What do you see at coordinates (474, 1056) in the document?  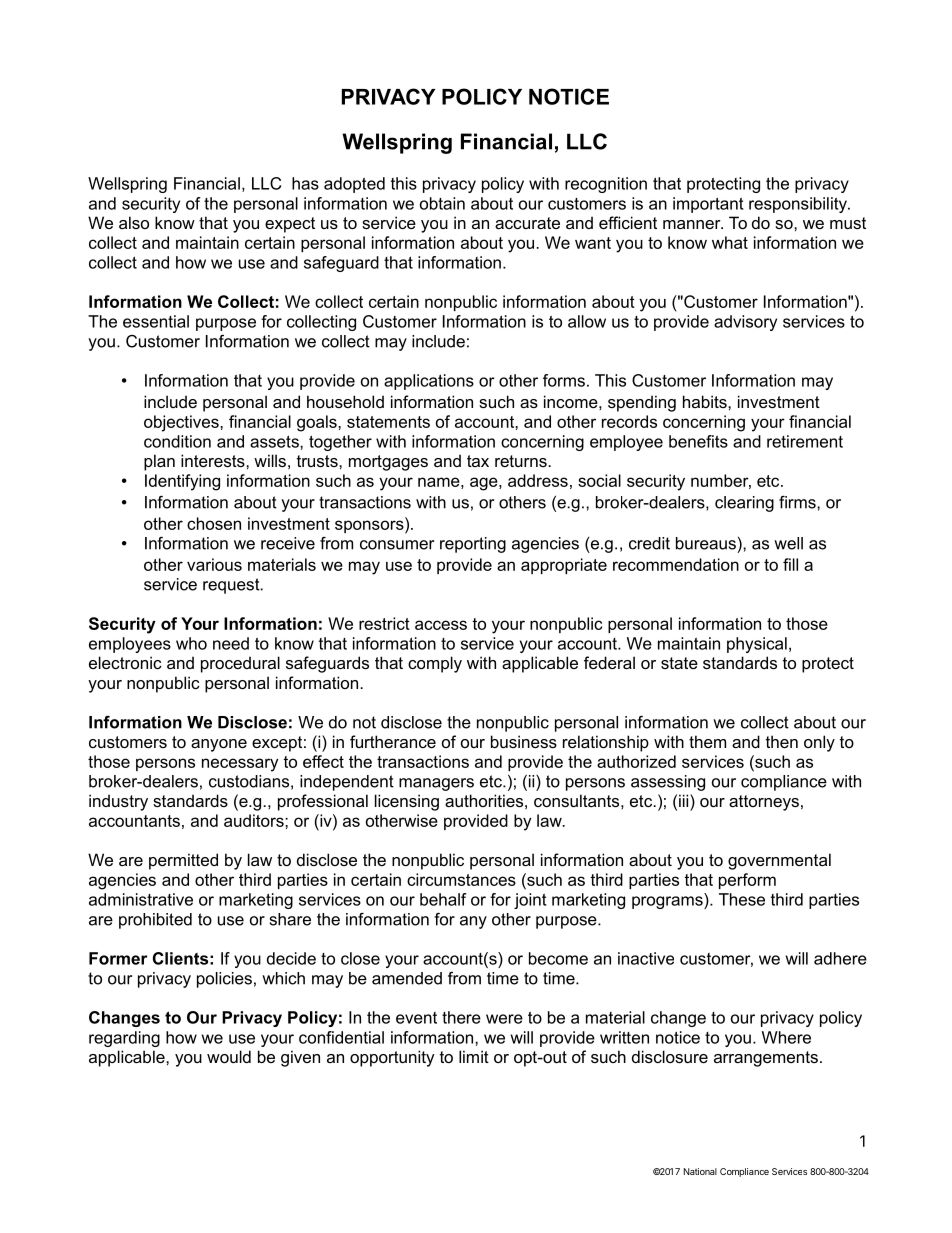 I see `limit` at bounding box center [474, 1056].
